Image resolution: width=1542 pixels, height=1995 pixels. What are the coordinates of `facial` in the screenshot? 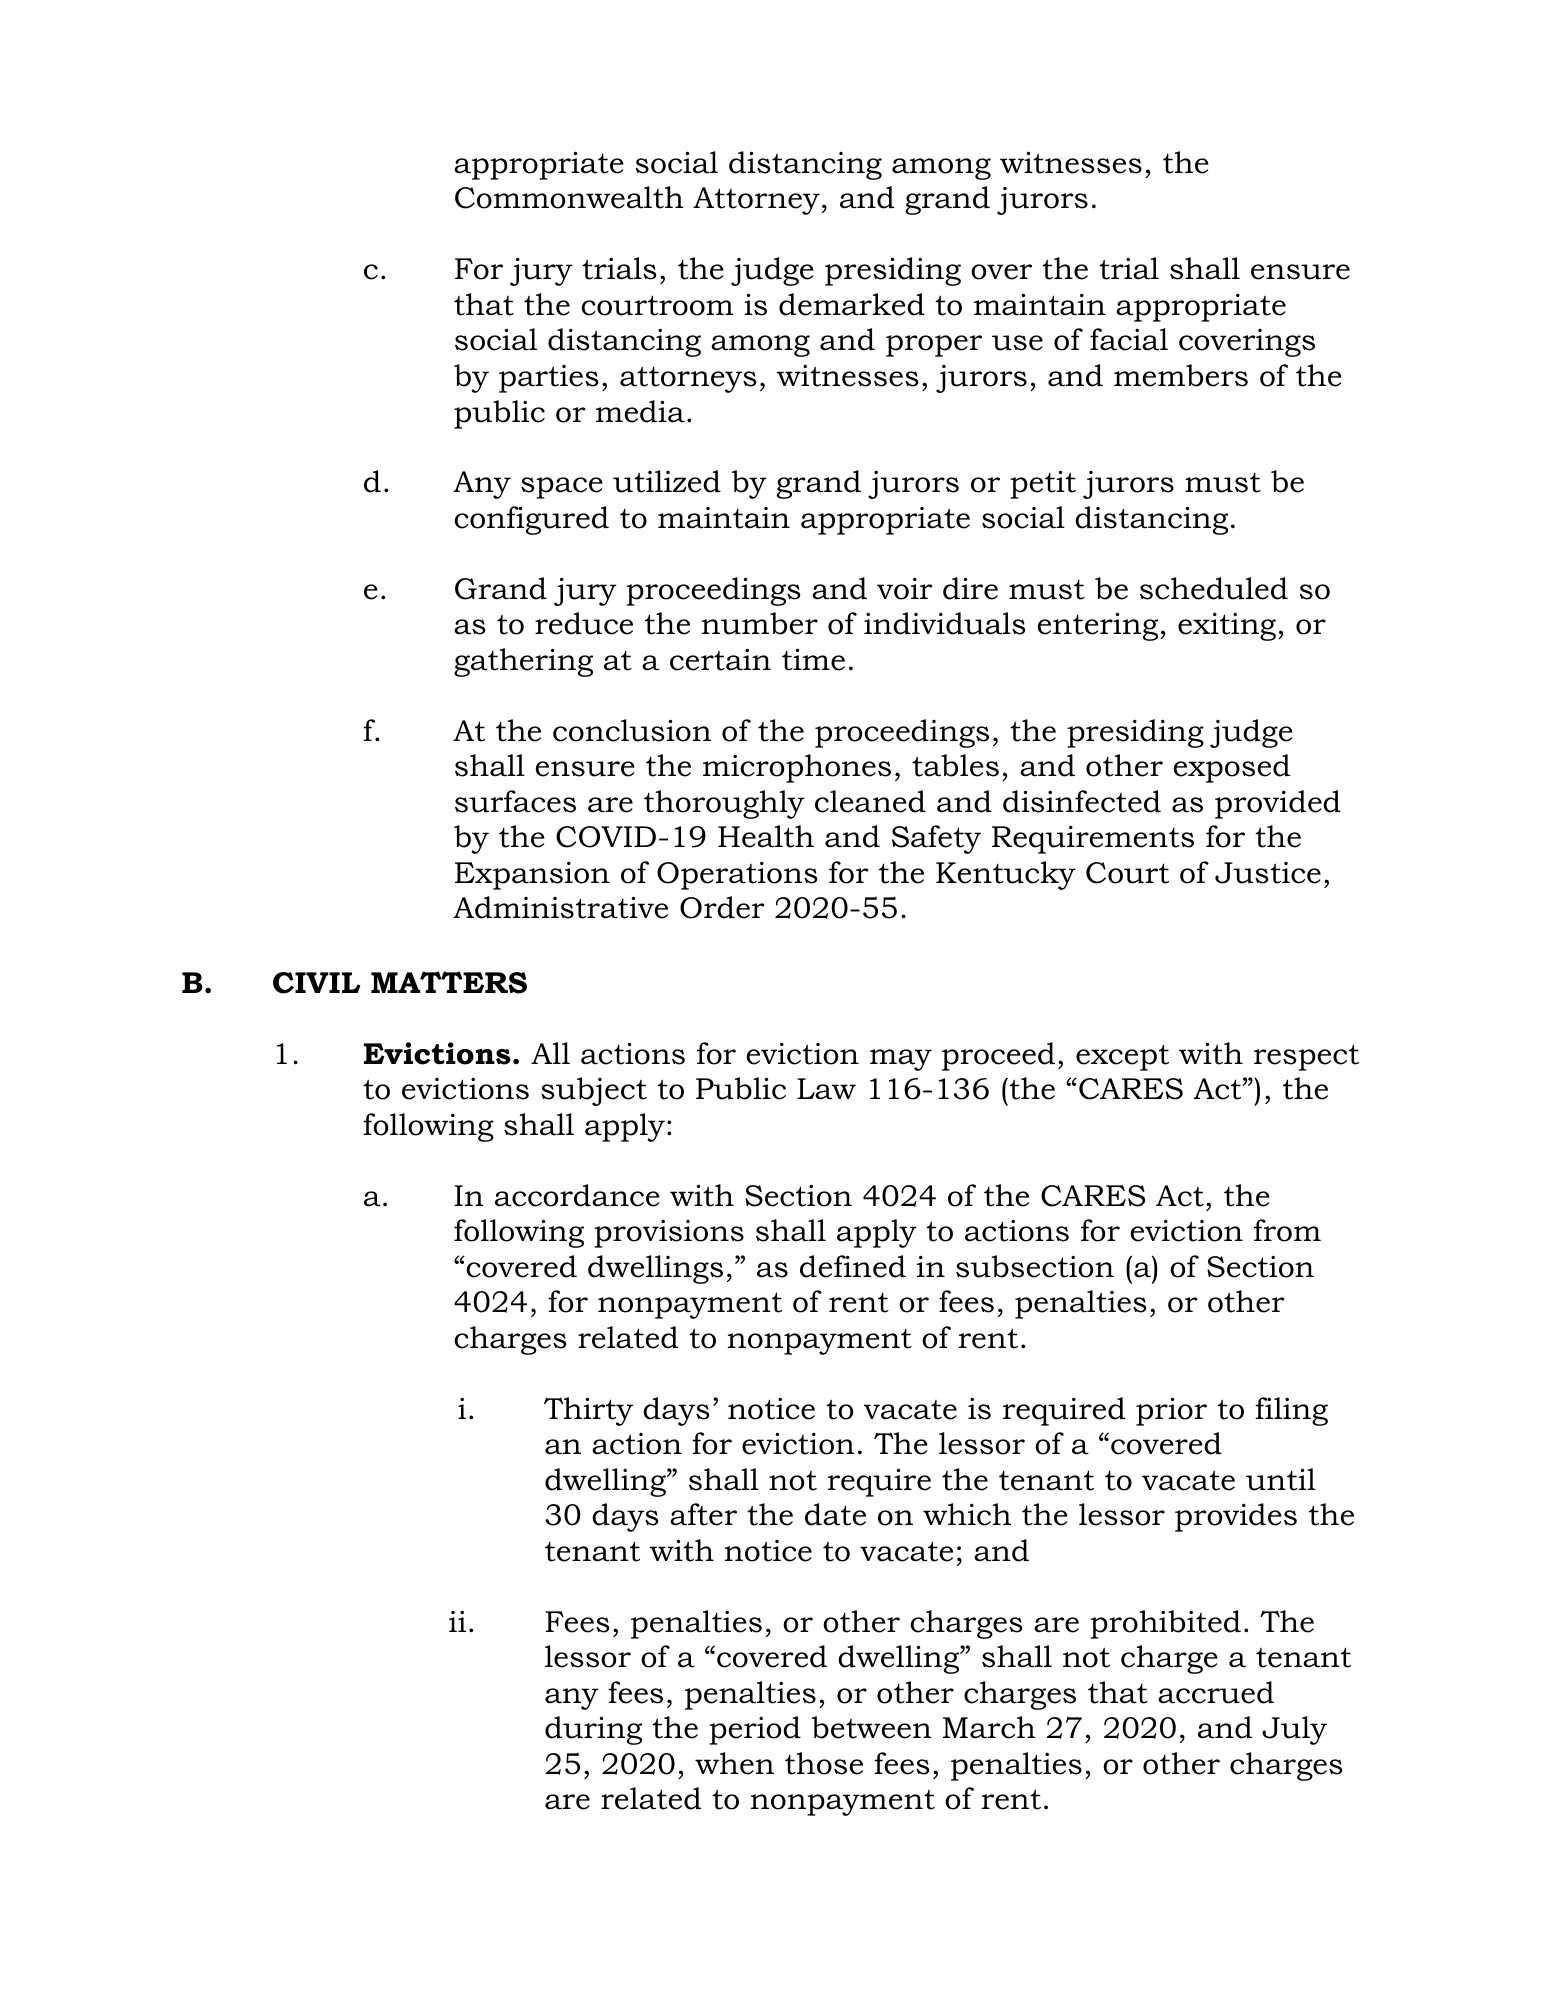 It's located at (1129, 339).
